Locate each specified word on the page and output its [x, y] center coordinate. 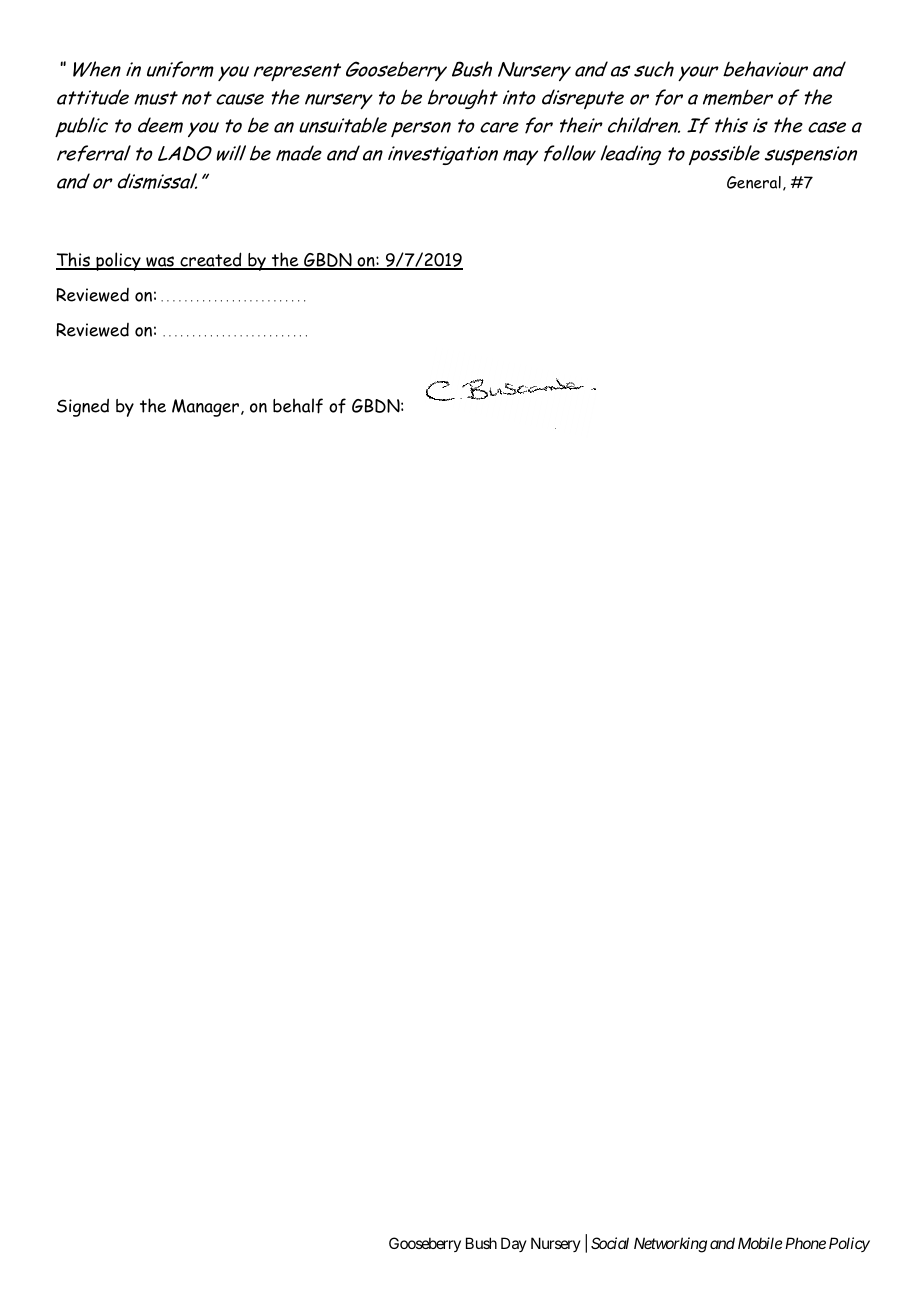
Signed [83, 407]
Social [610, 1243]
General [754, 182]
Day [514, 1244]
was [160, 262]
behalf [298, 406]
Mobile [760, 1243]
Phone [805, 1243]
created [211, 260]
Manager [205, 408]
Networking [670, 1245]
